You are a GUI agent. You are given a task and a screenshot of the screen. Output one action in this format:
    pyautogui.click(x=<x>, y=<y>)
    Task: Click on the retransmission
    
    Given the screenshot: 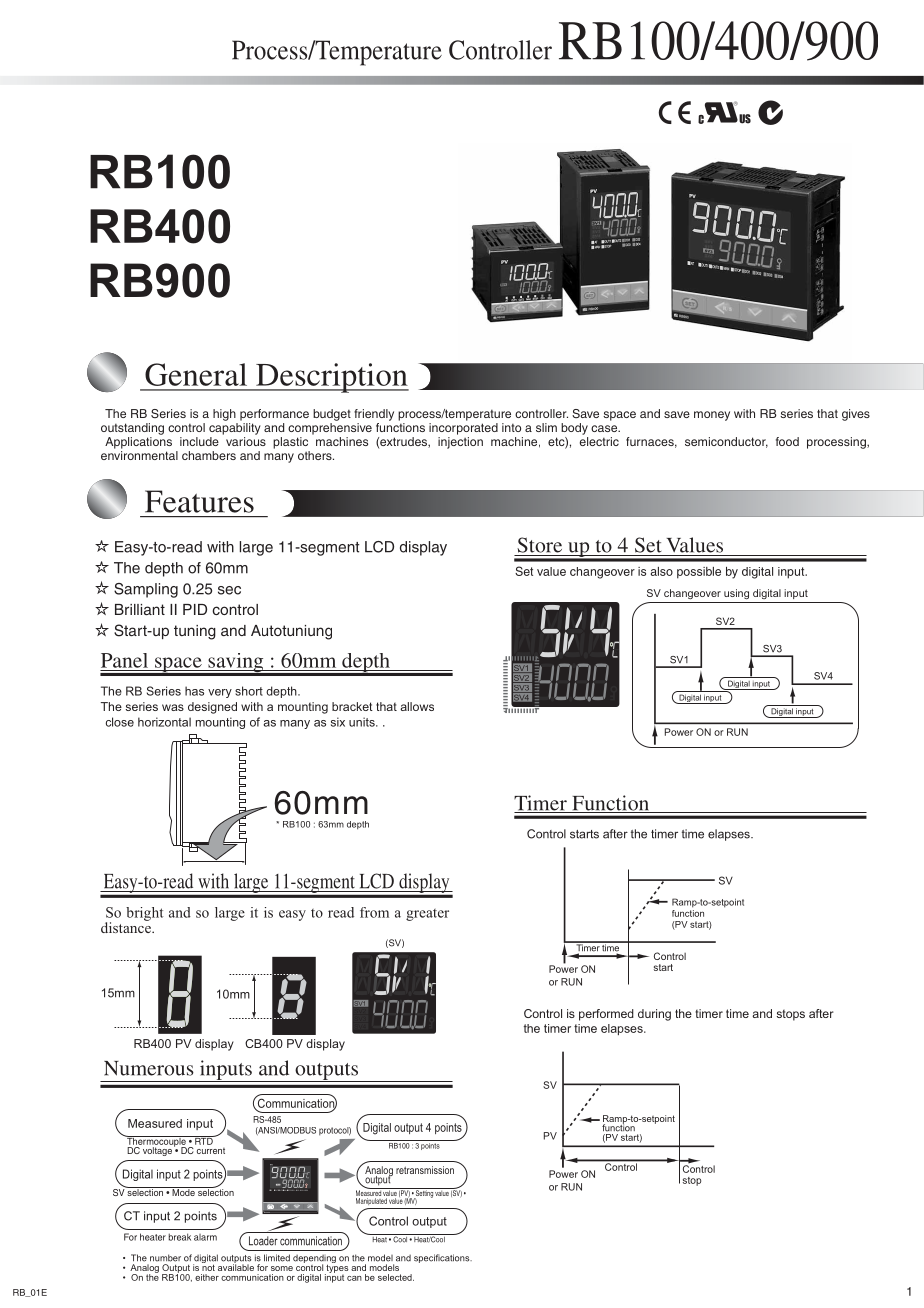 What is the action you would take?
    pyautogui.click(x=425, y=1170)
